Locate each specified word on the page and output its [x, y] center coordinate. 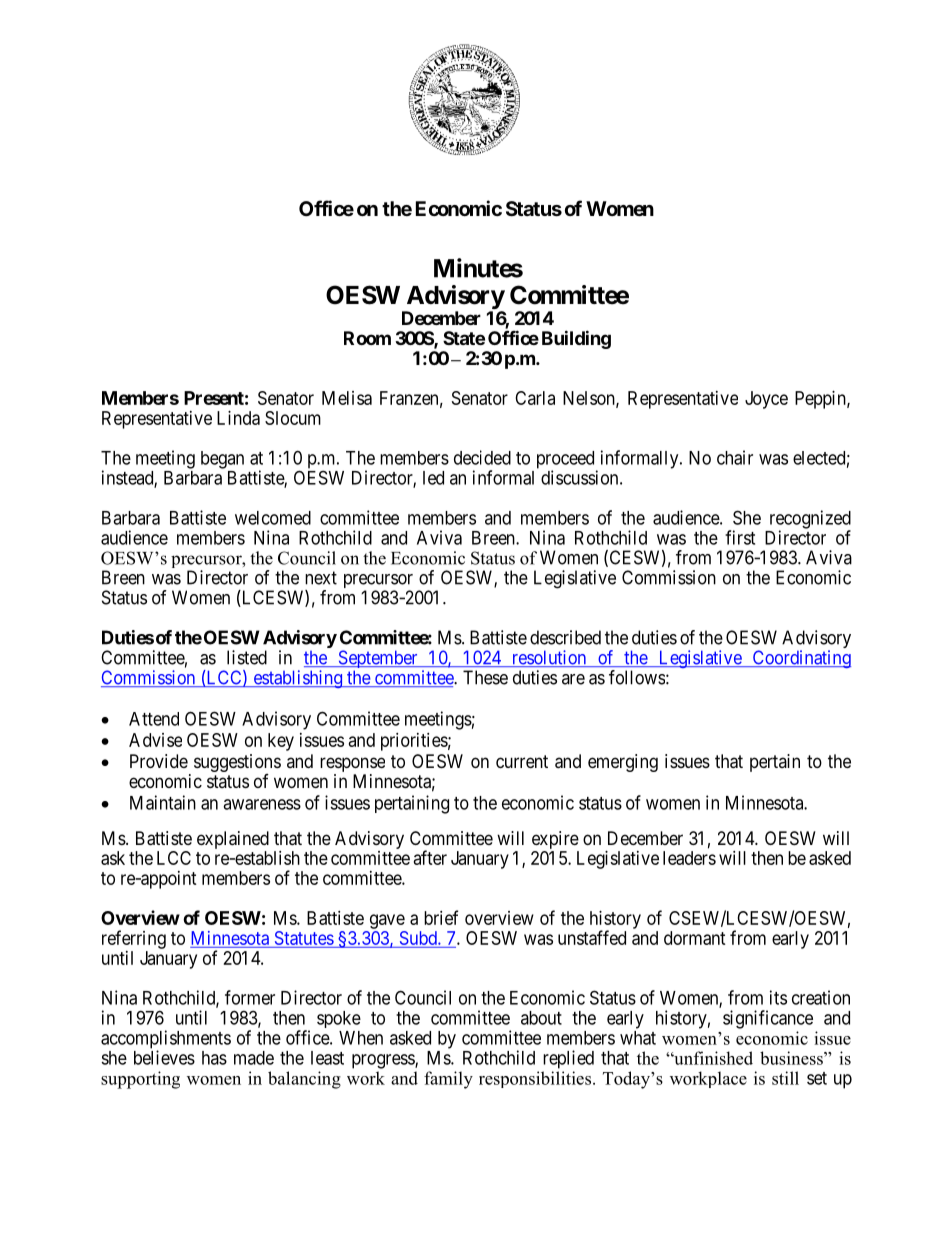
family [448, 1080]
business [792, 1058]
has [214, 1058]
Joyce [766, 400]
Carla [535, 398]
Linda [238, 418]
